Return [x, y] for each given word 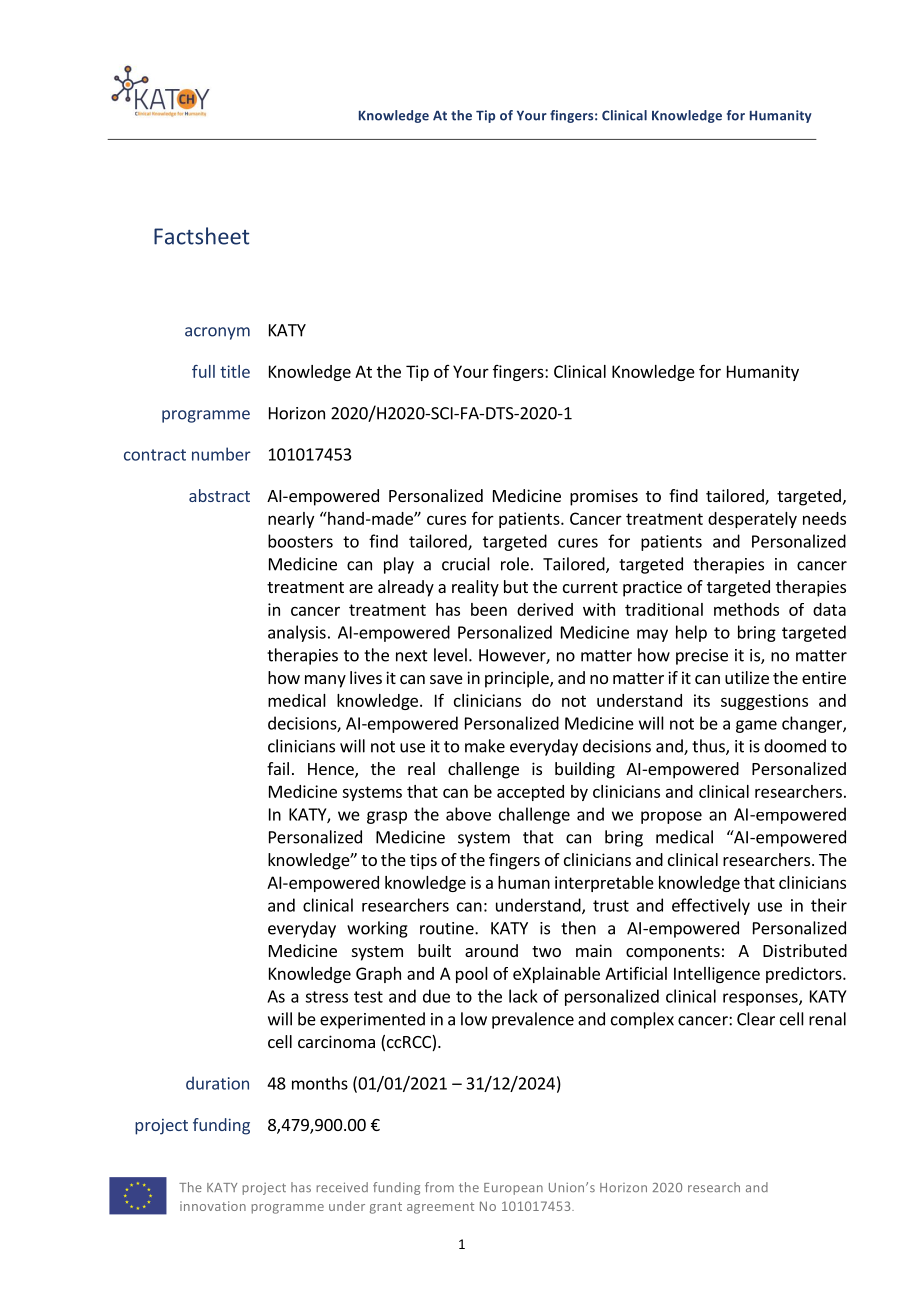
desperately [752, 520]
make [485, 746]
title [235, 371]
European [513, 1189]
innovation [213, 1206]
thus [709, 747]
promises [604, 497]
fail [278, 768]
